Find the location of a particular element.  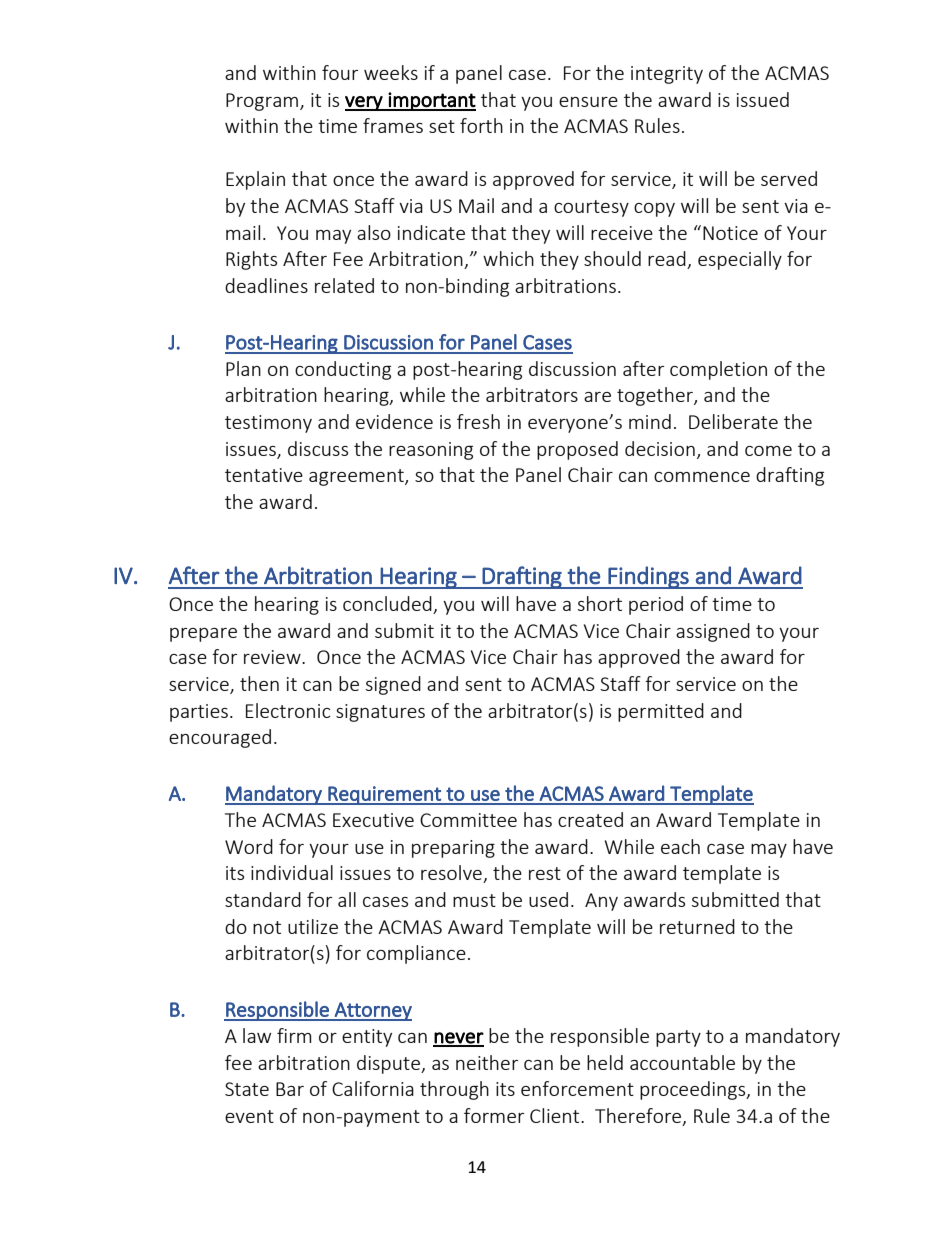

testimony is located at coordinates (268, 424).
